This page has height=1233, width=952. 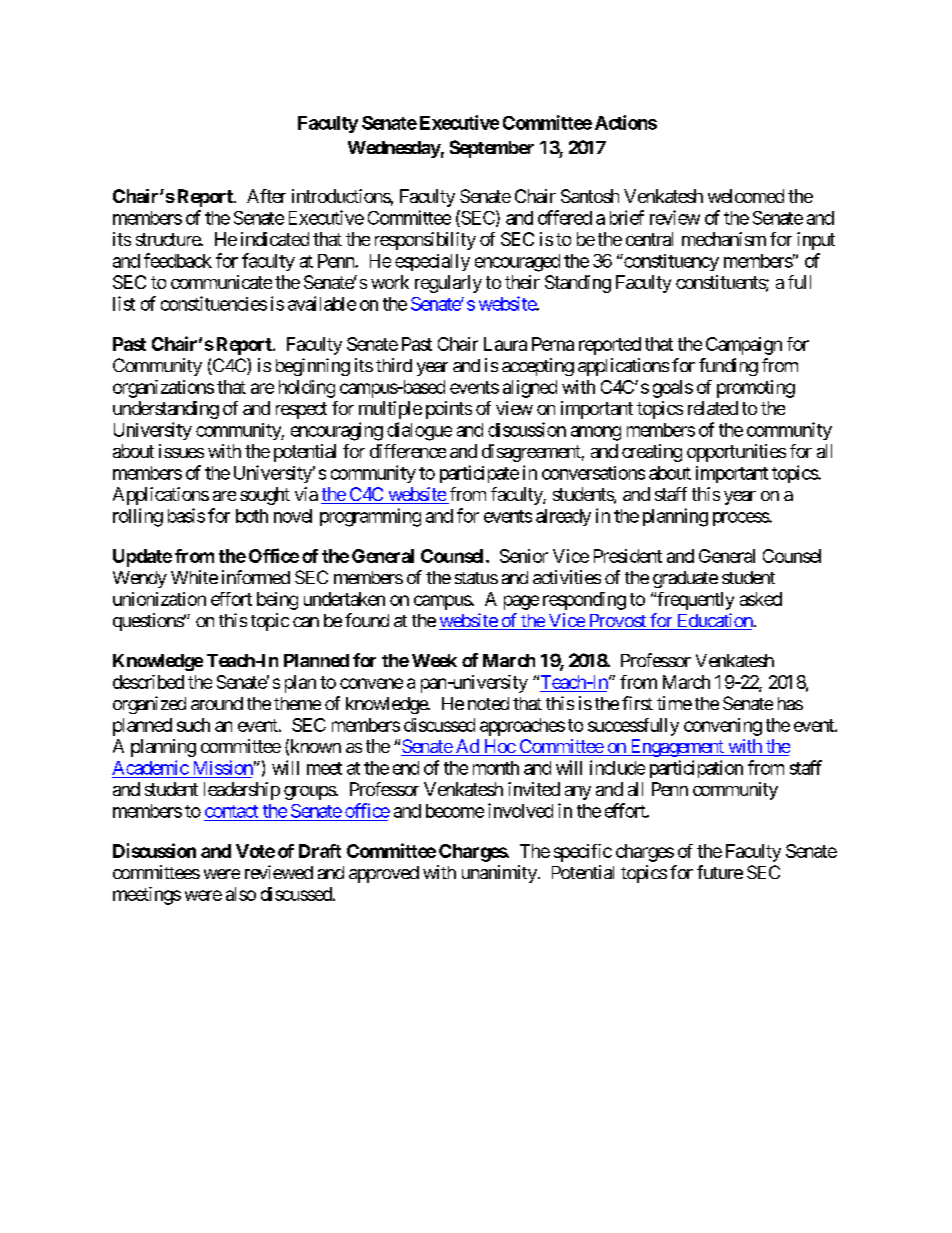 What do you see at coordinates (434, 660) in the page?
I see `Week` at bounding box center [434, 660].
